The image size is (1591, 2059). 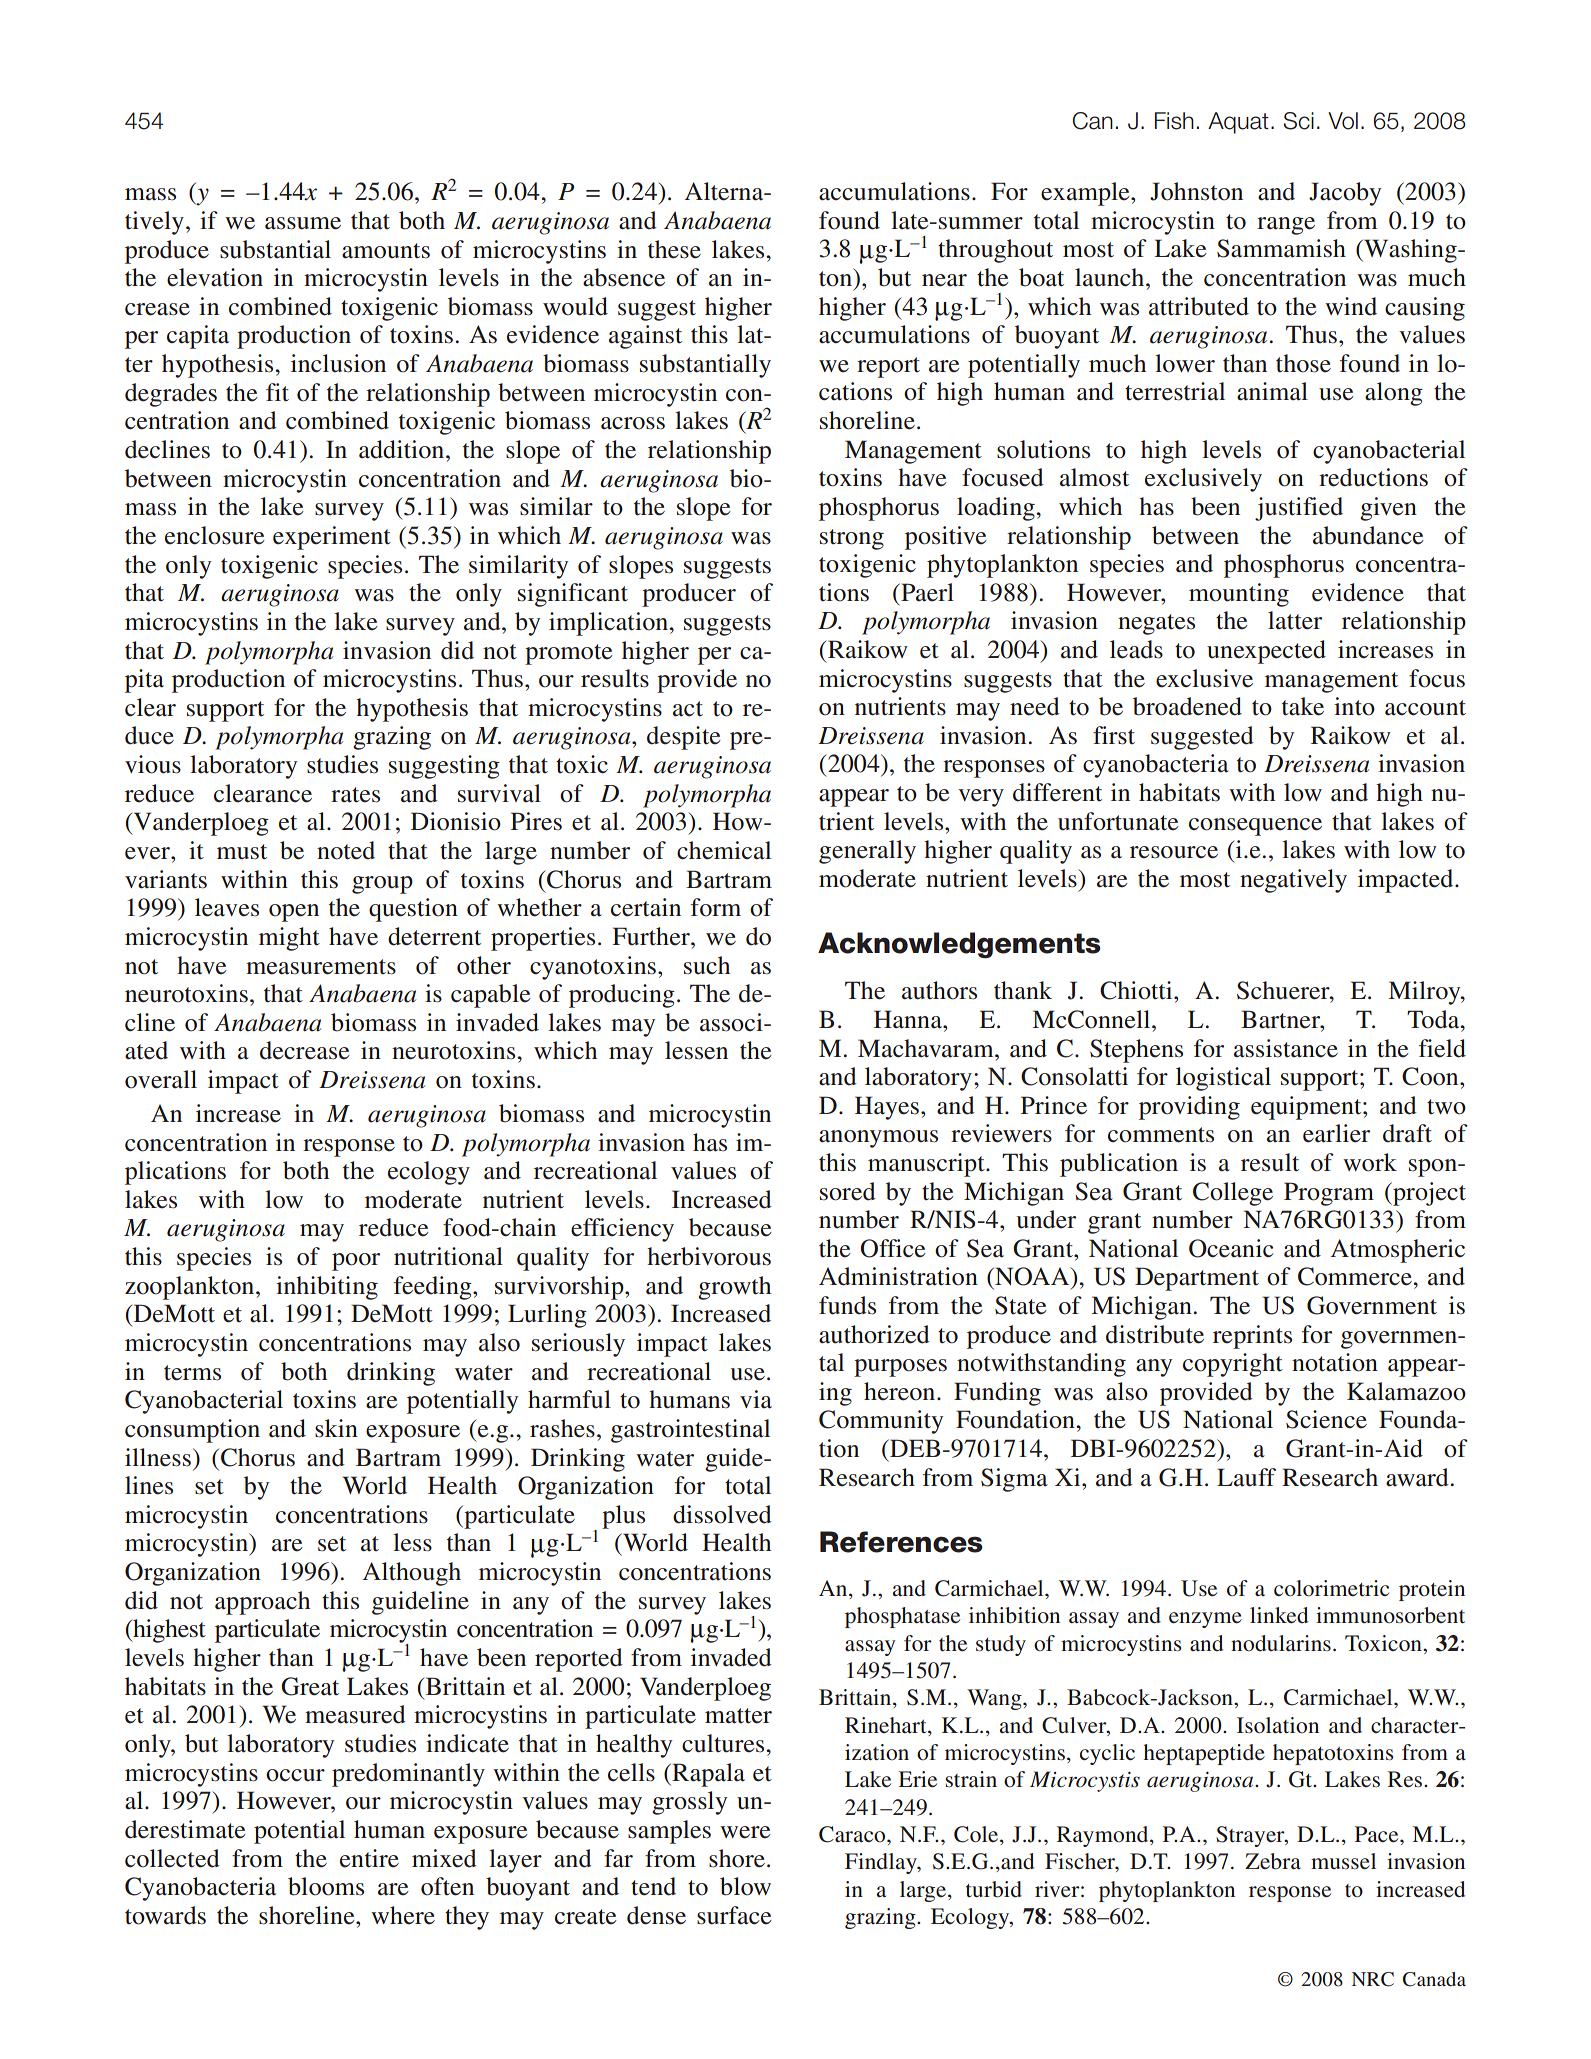 I want to click on measurements, so click(x=321, y=967).
